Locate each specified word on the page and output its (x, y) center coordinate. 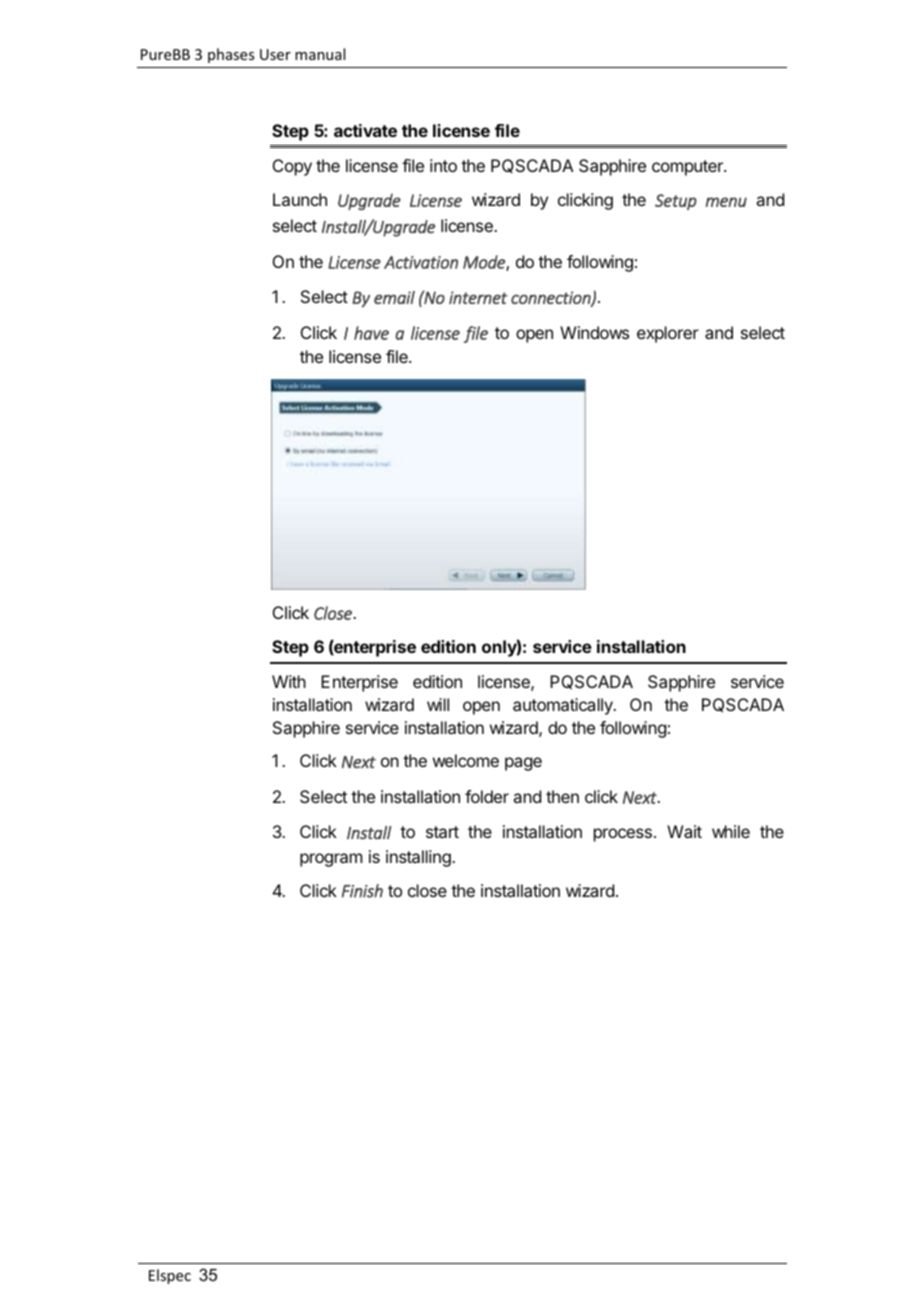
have (371, 333)
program (331, 860)
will (438, 704)
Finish (362, 891)
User (275, 54)
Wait (684, 831)
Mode (485, 263)
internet (478, 297)
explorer (668, 334)
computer (688, 168)
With (289, 681)
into (443, 165)
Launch (300, 199)
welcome (466, 760)
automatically (564, 706)
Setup (676, 202)
